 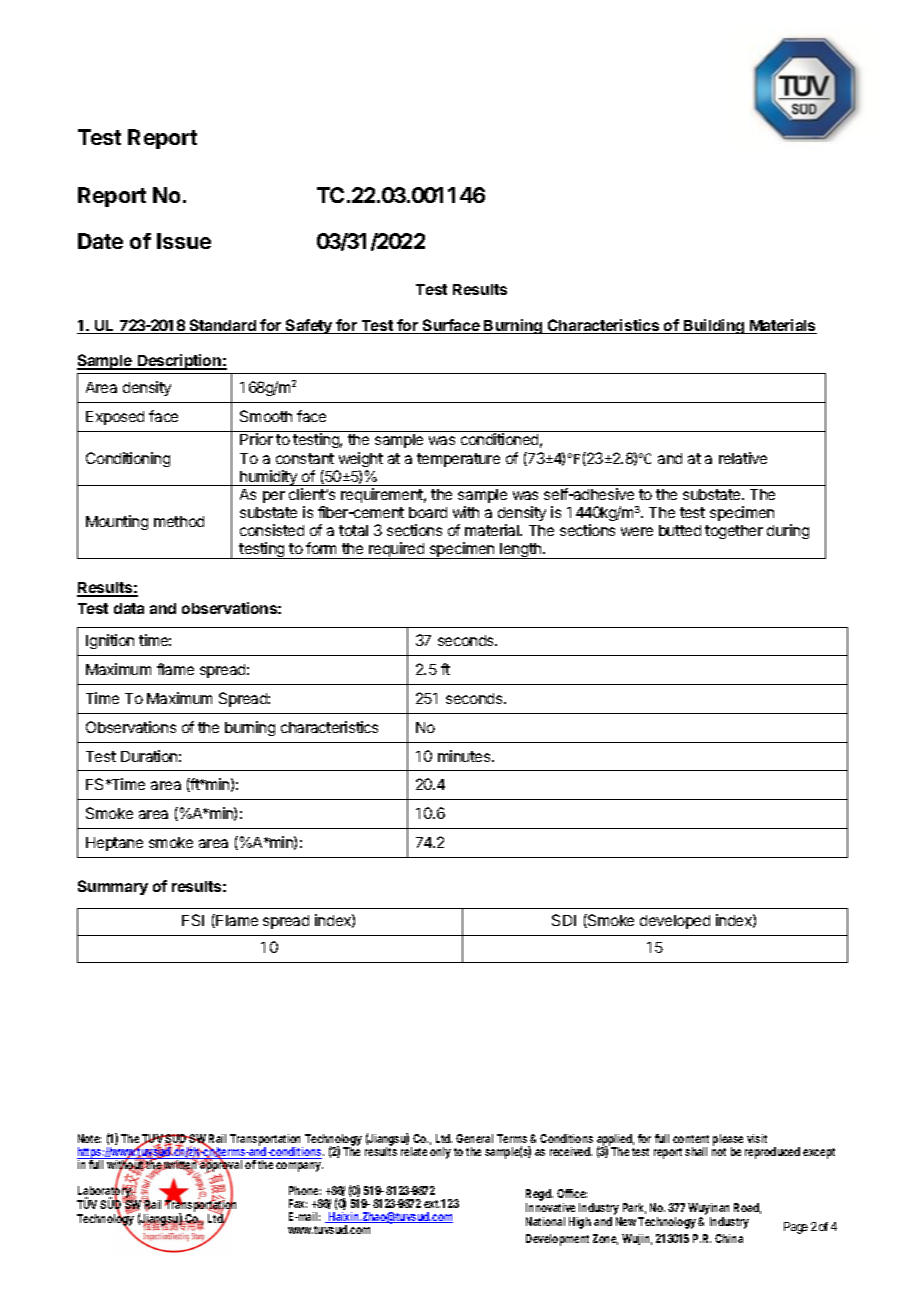 What do you see at coordinates (440, 1153) in the screenshot?
I see `only` at bounding box center [440, 1153].
